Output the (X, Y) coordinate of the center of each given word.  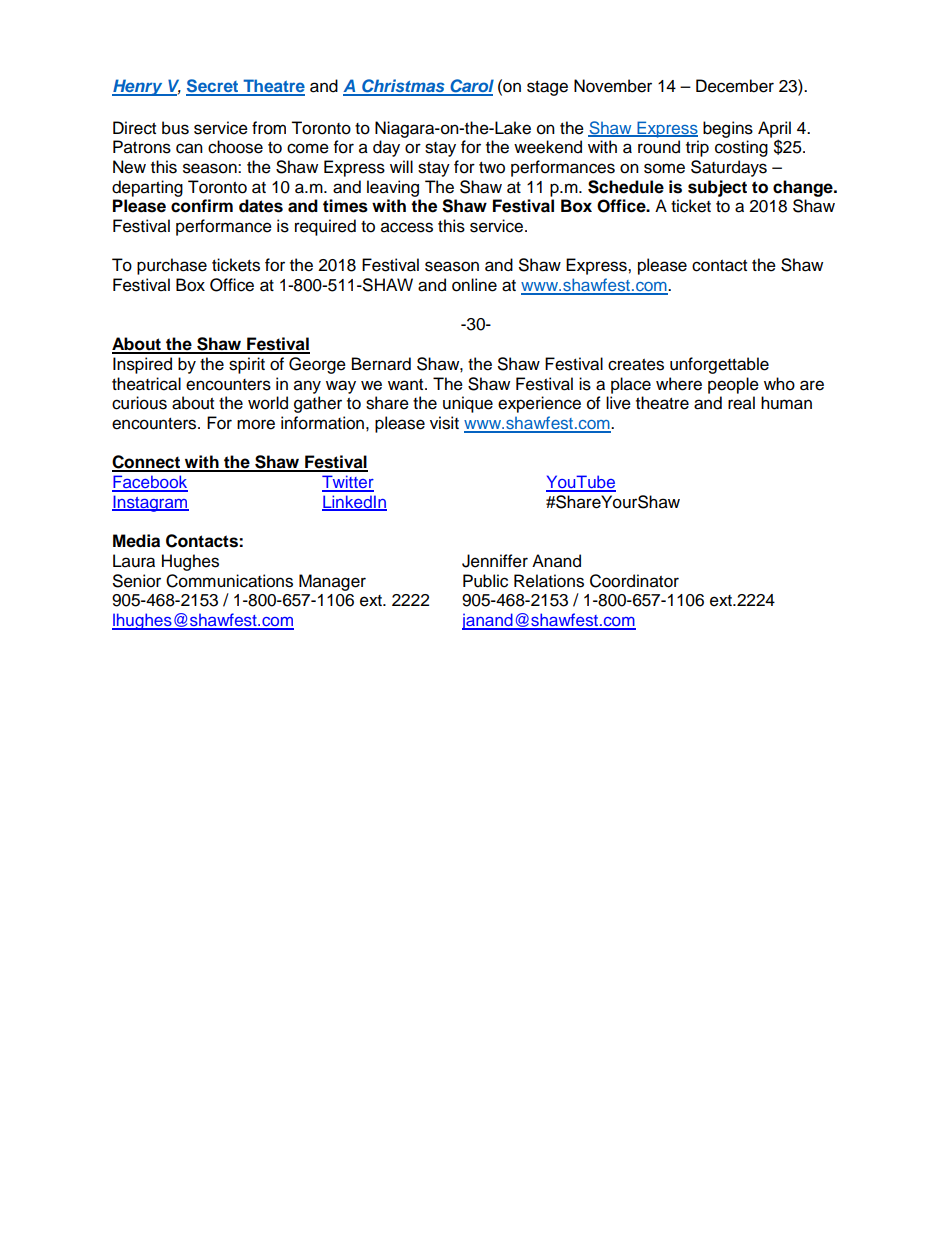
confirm (202, 206)
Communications (229, 581)
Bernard (381, 364)
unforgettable (719, 365)
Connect (147, 463)
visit (444, 423)
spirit (247, 365)
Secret (213, 87)
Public (485, 581)
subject (717, 188)
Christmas (403, 87)
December (735, 86)
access (407, 227)
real (741, 403)
